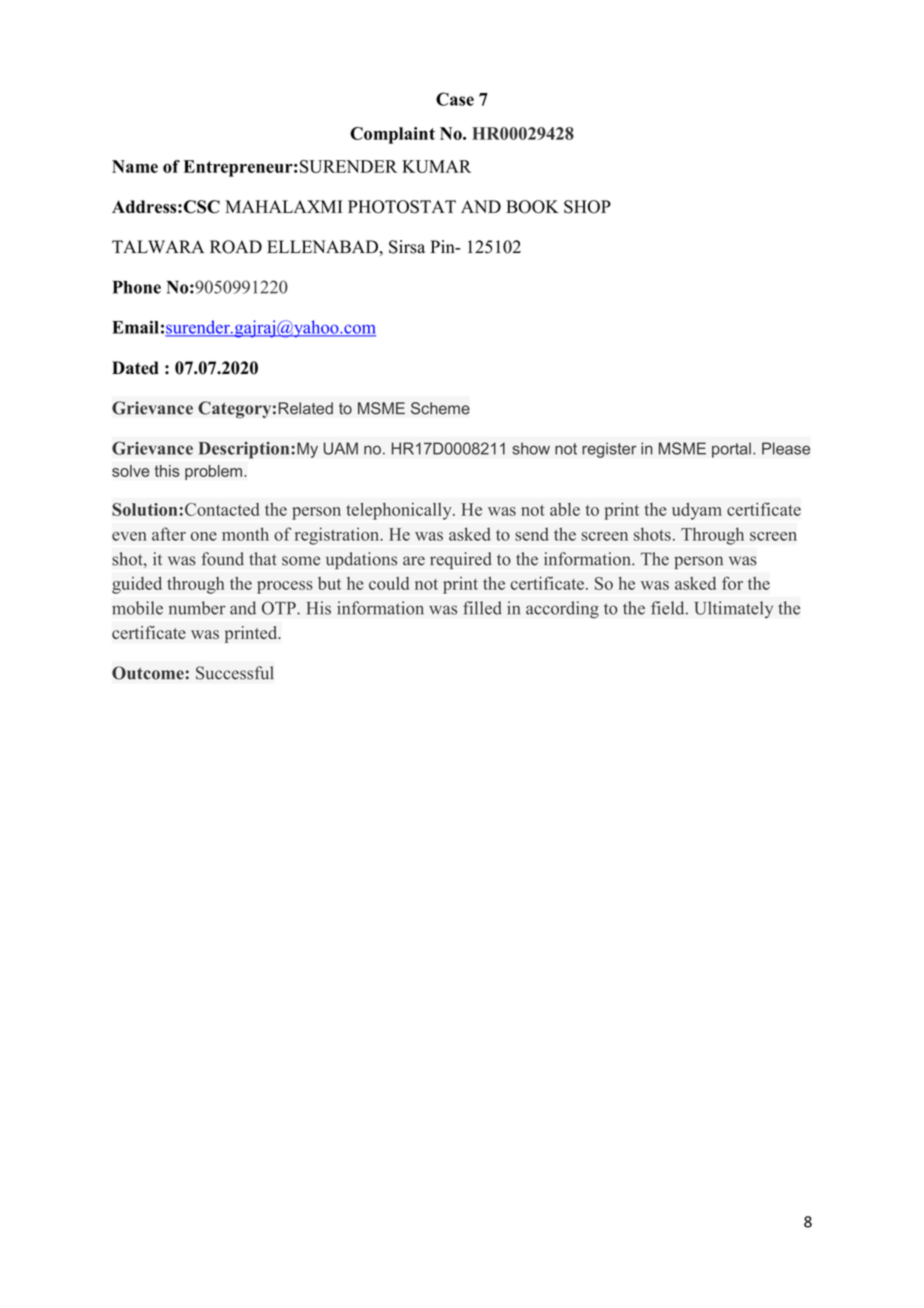 This page has height=1308, width=924. Describe the element at coordinates (532, 207) in the page. I see `BOOK` at that location.
